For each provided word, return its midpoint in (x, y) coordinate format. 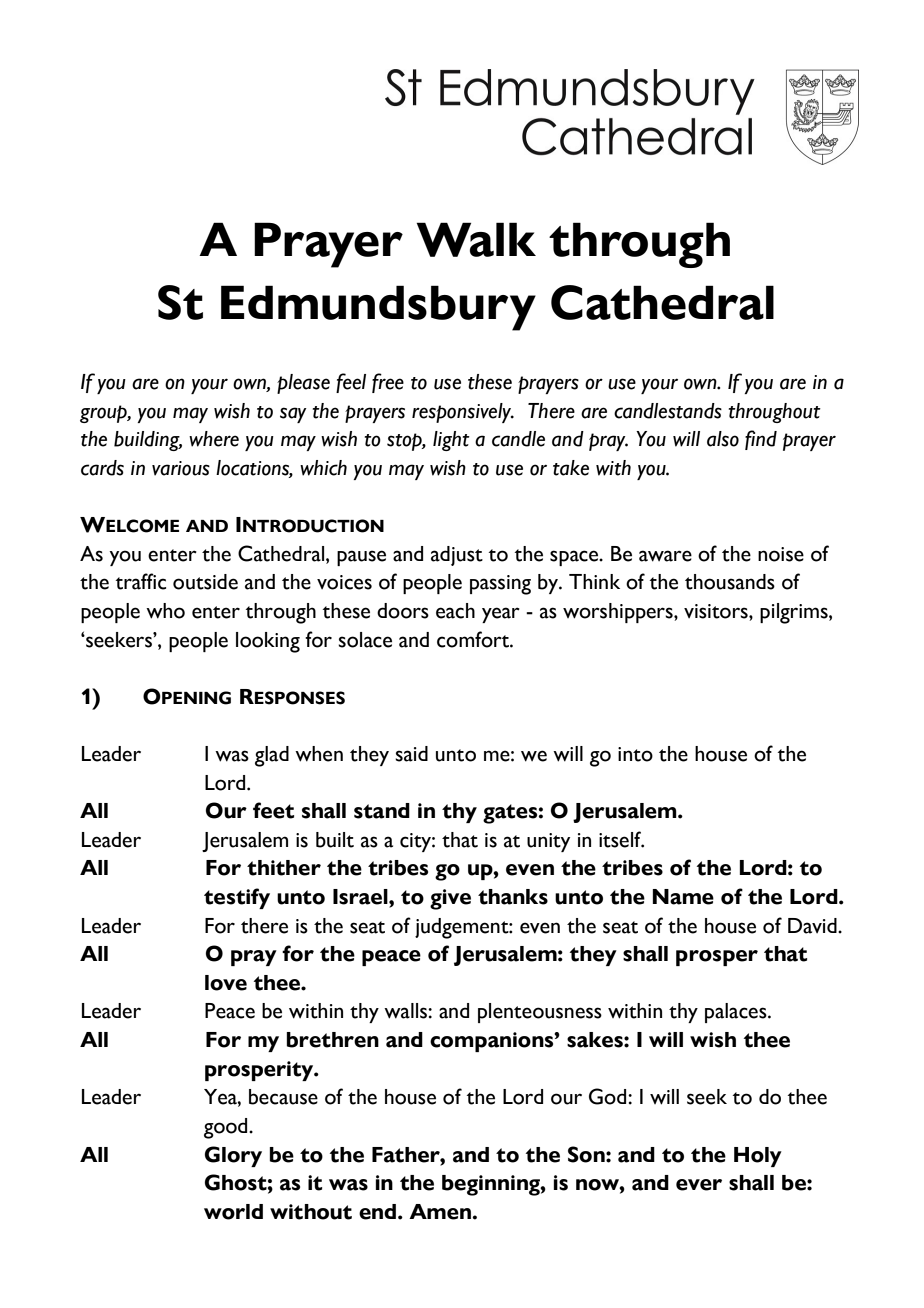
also (723, 439)
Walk (476, 239)
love (226, 983)
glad (272, 756)
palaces (737, 1013)
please (303, 384)
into (635, 754)
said (411, 754)
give (450, 899)
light (451, 441)
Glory (233, 1156)
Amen (441, 1212)
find (761, 440)
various (181, 468)
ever (699, 1185)
